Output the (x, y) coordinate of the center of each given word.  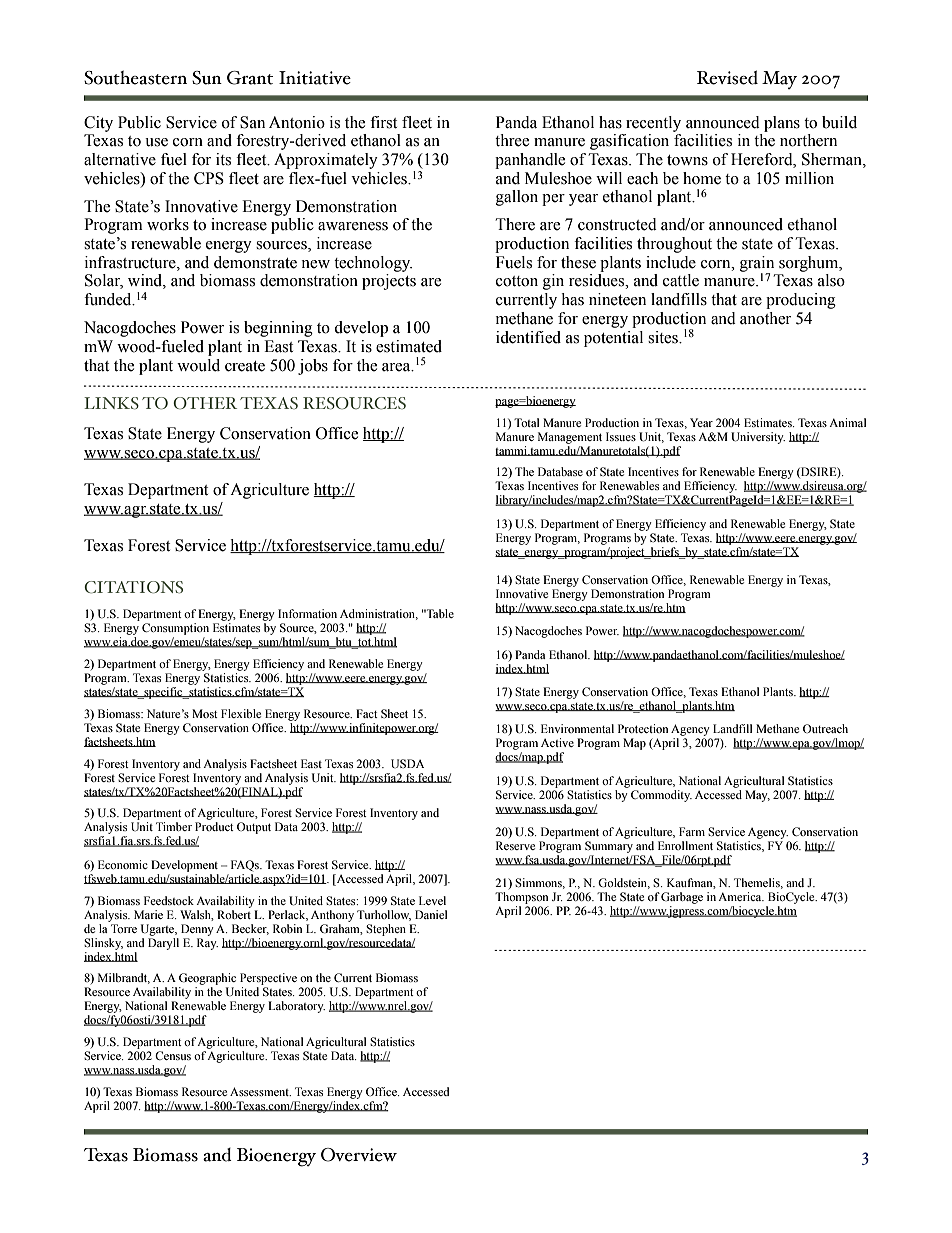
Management (570, 438)
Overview (359, 1155)
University (758, 438)
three (512, 140)
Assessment (260, 1091)
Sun (207, 78)
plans (782, 124)
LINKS (111, 403)
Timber (174, 826)
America (741, 896)
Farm (692, 831)
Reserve (515, 845)
